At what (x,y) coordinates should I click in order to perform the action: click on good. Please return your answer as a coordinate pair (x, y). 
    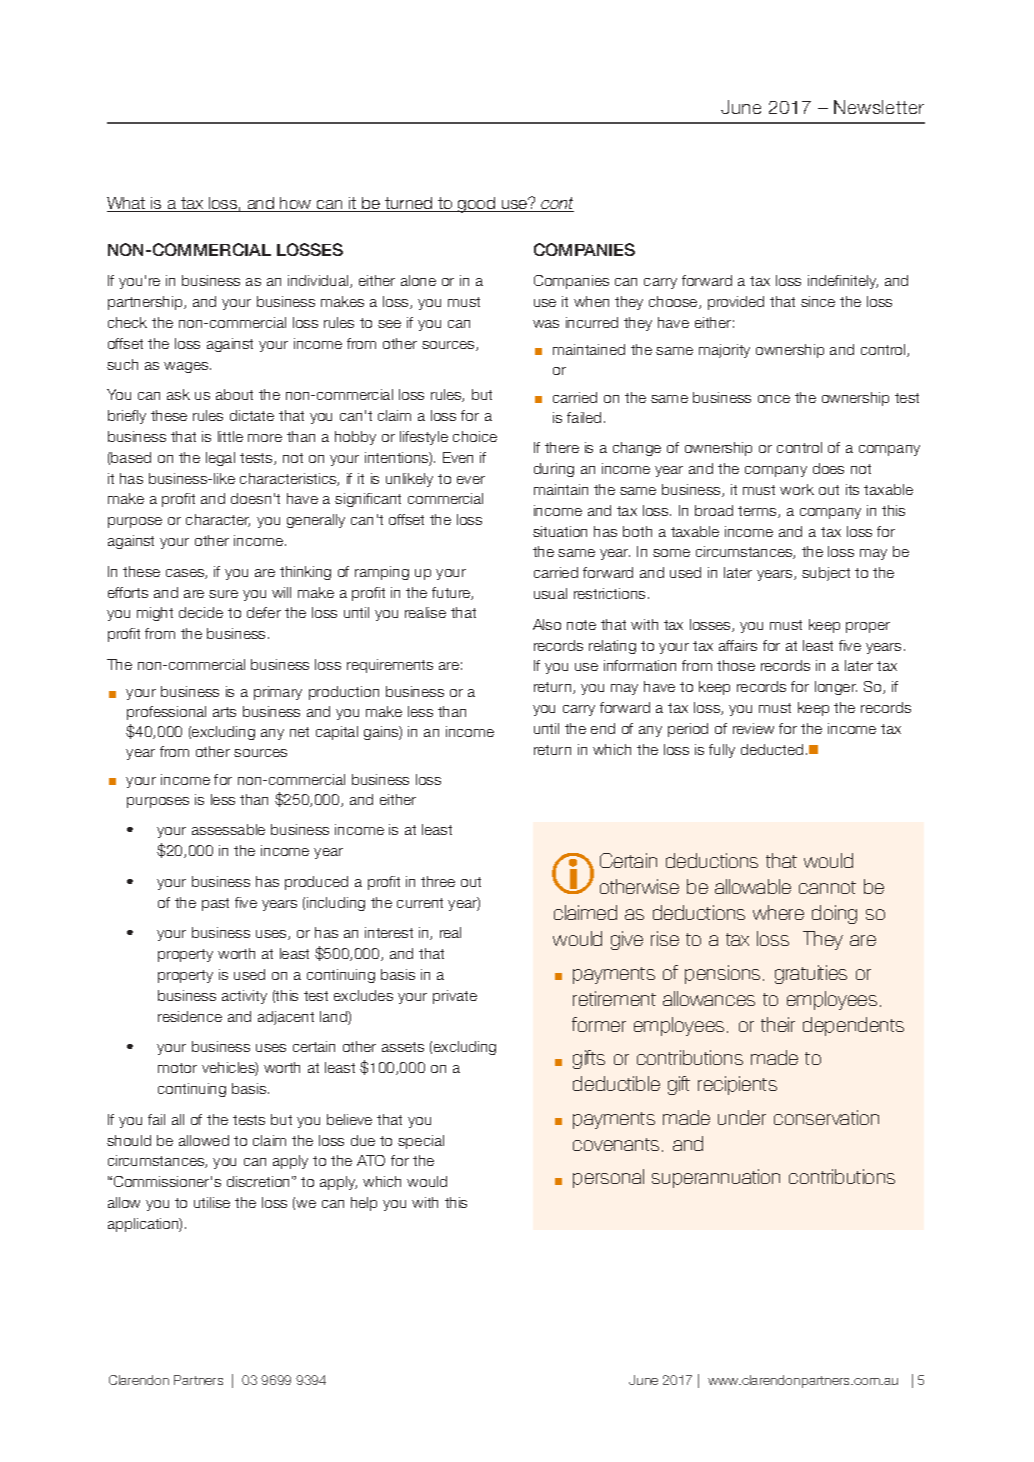
    Looking at the image, I should click on (476, 205).
